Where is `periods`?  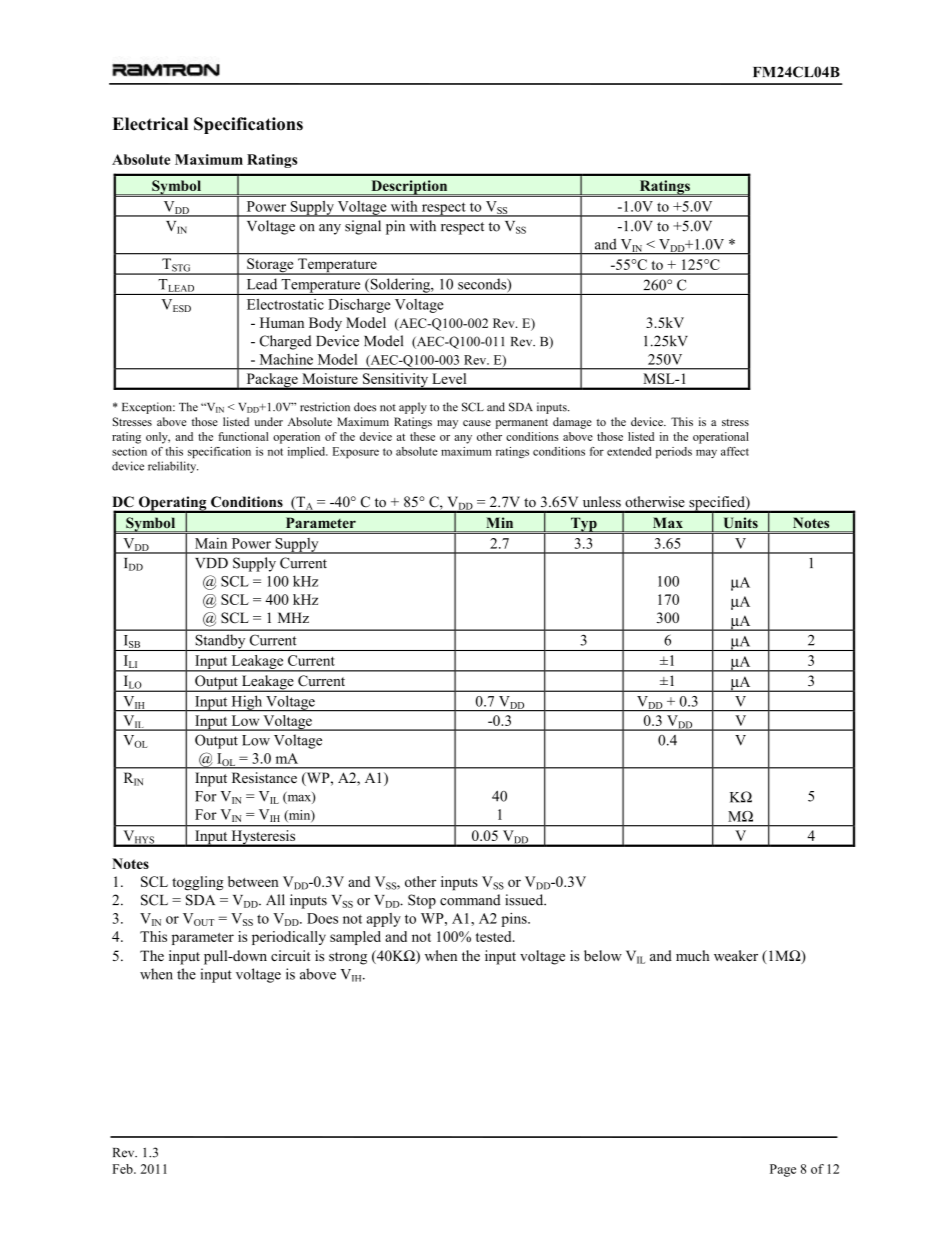 periods is located at coordinates (674, 452).
